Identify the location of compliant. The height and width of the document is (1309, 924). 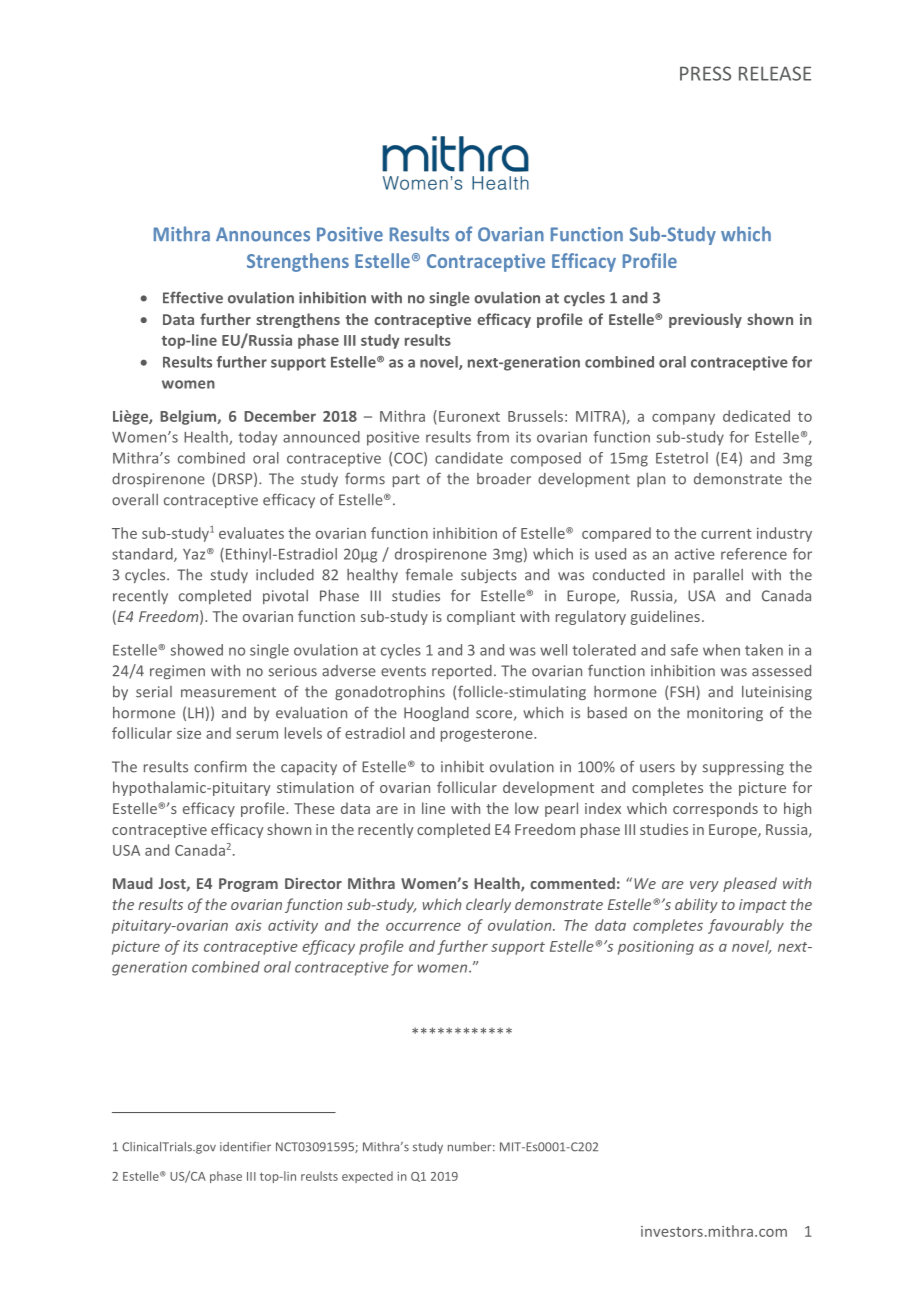
(481, 617).
